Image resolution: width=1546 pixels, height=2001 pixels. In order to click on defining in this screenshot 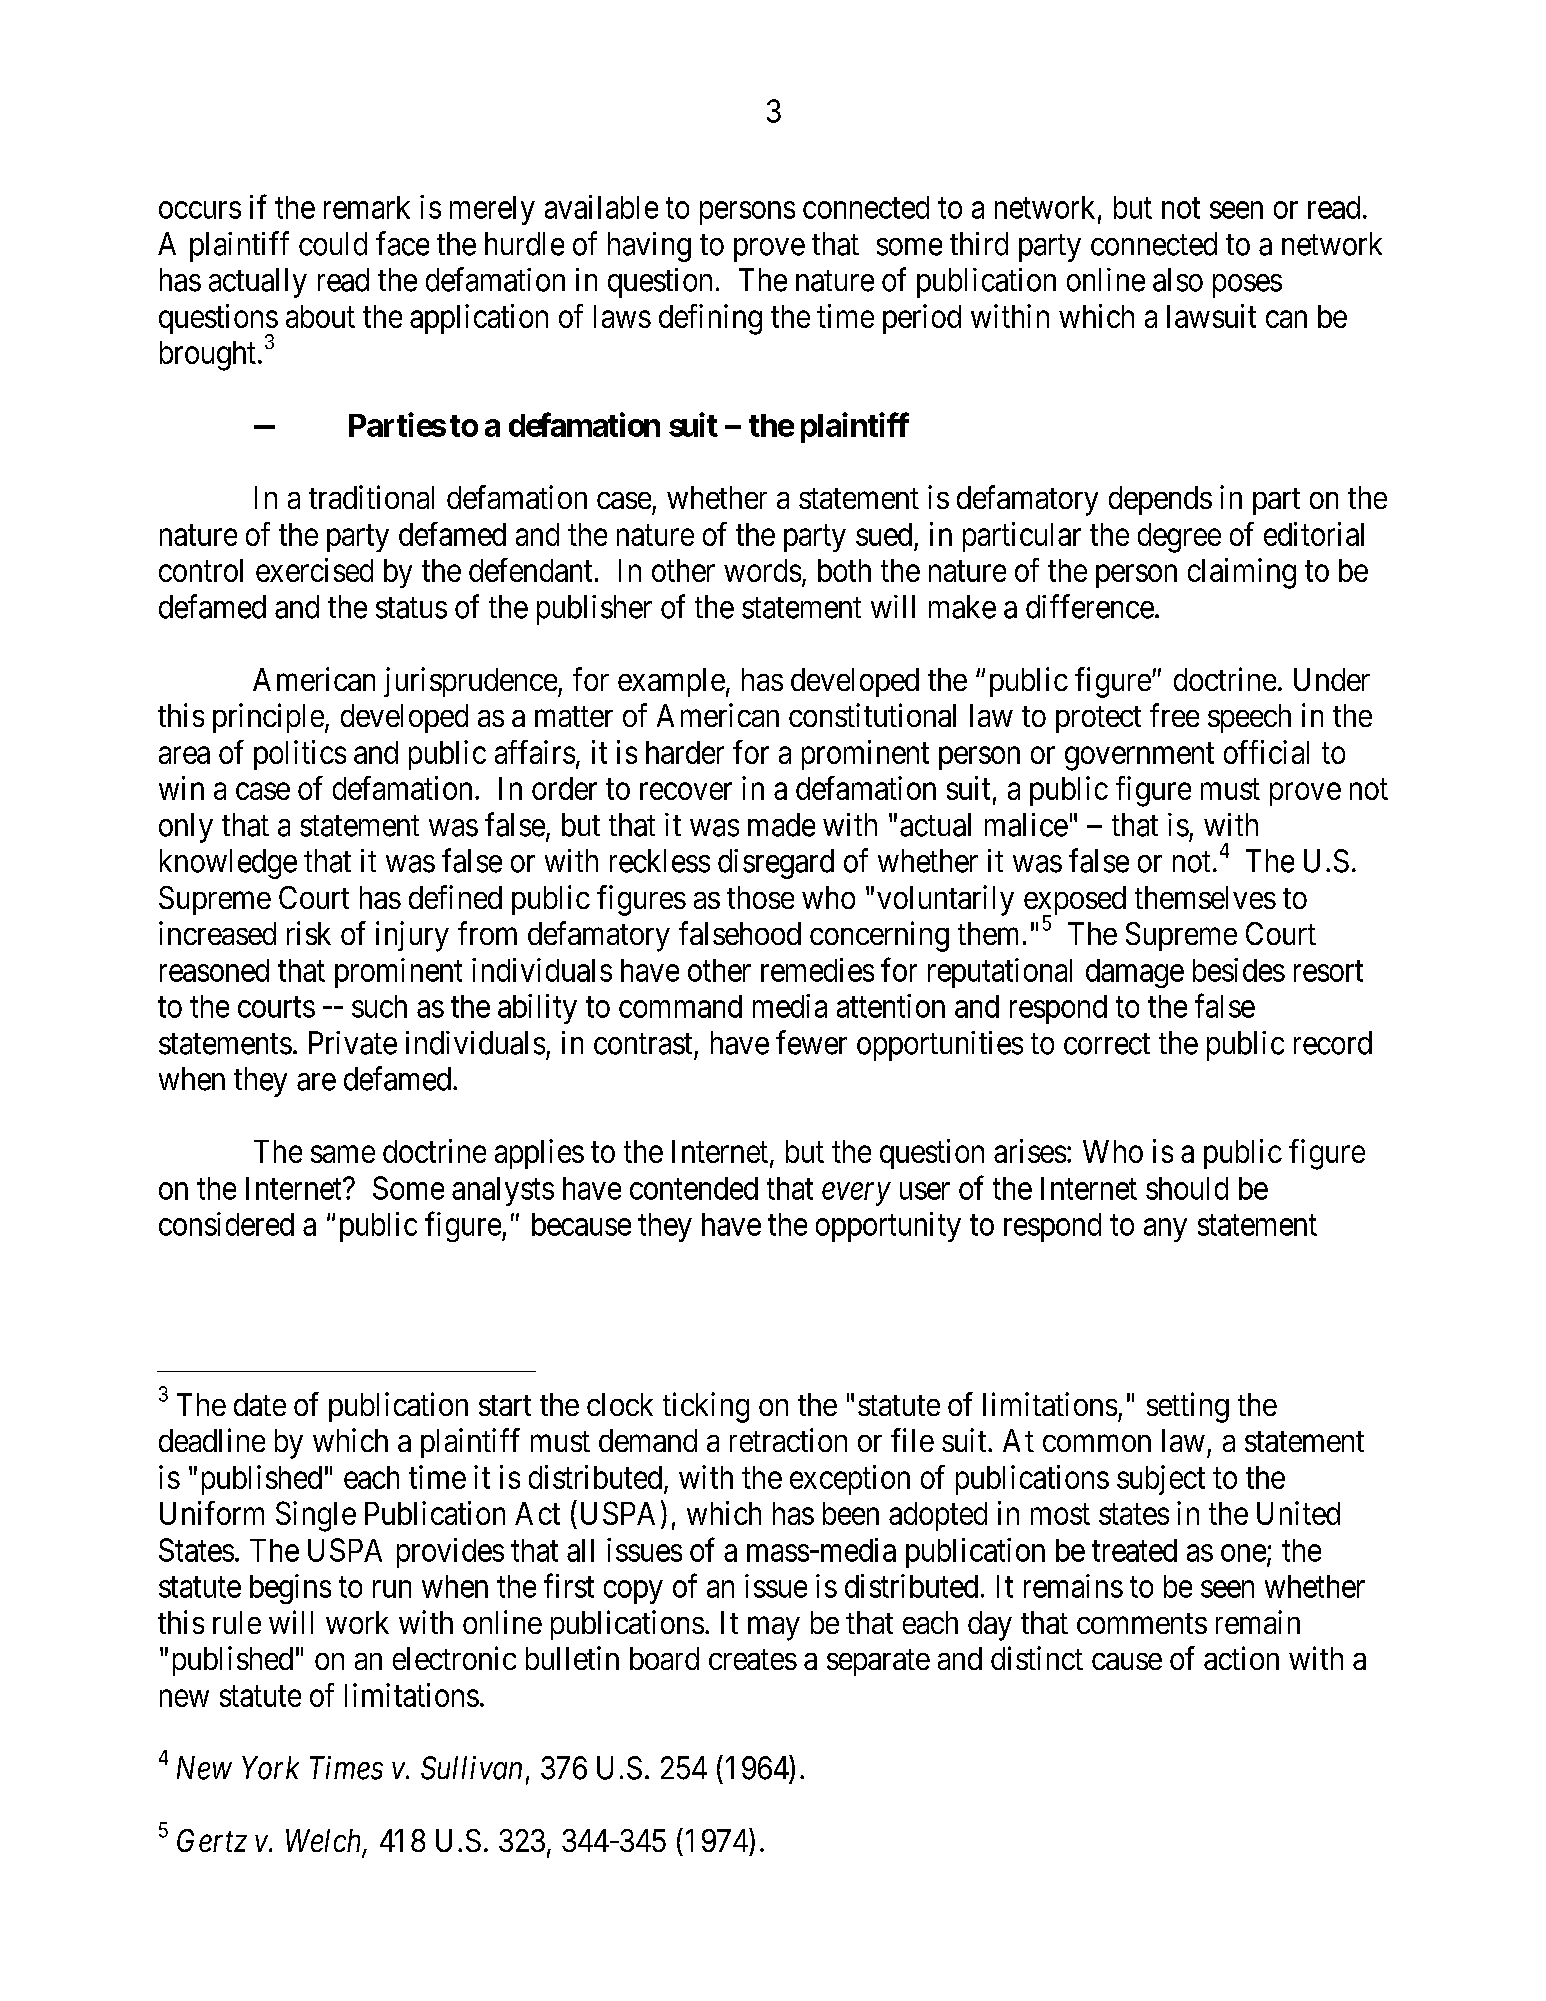, I will do `click(710, 319)`.
